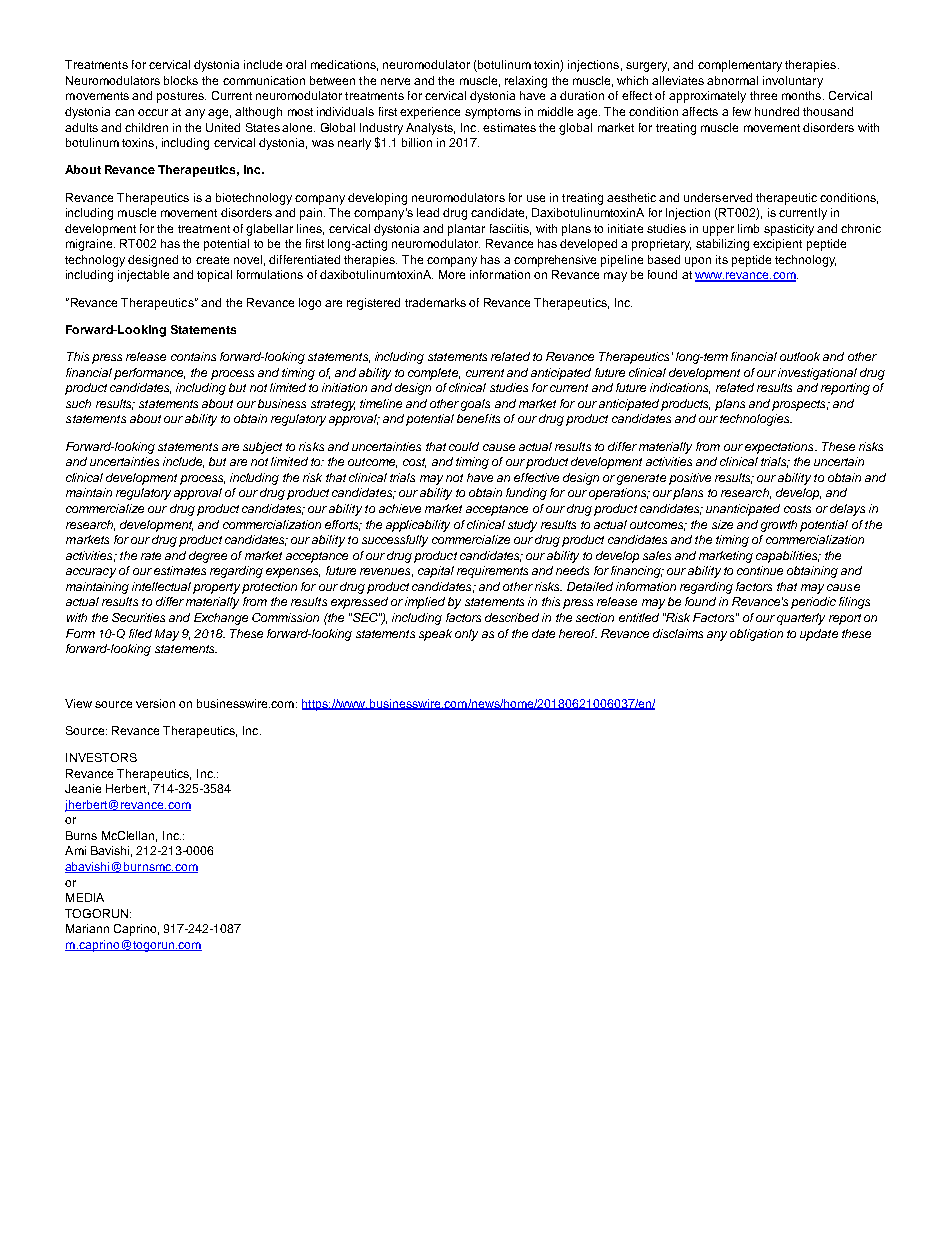  I want to click on three, so click(763, 95).
